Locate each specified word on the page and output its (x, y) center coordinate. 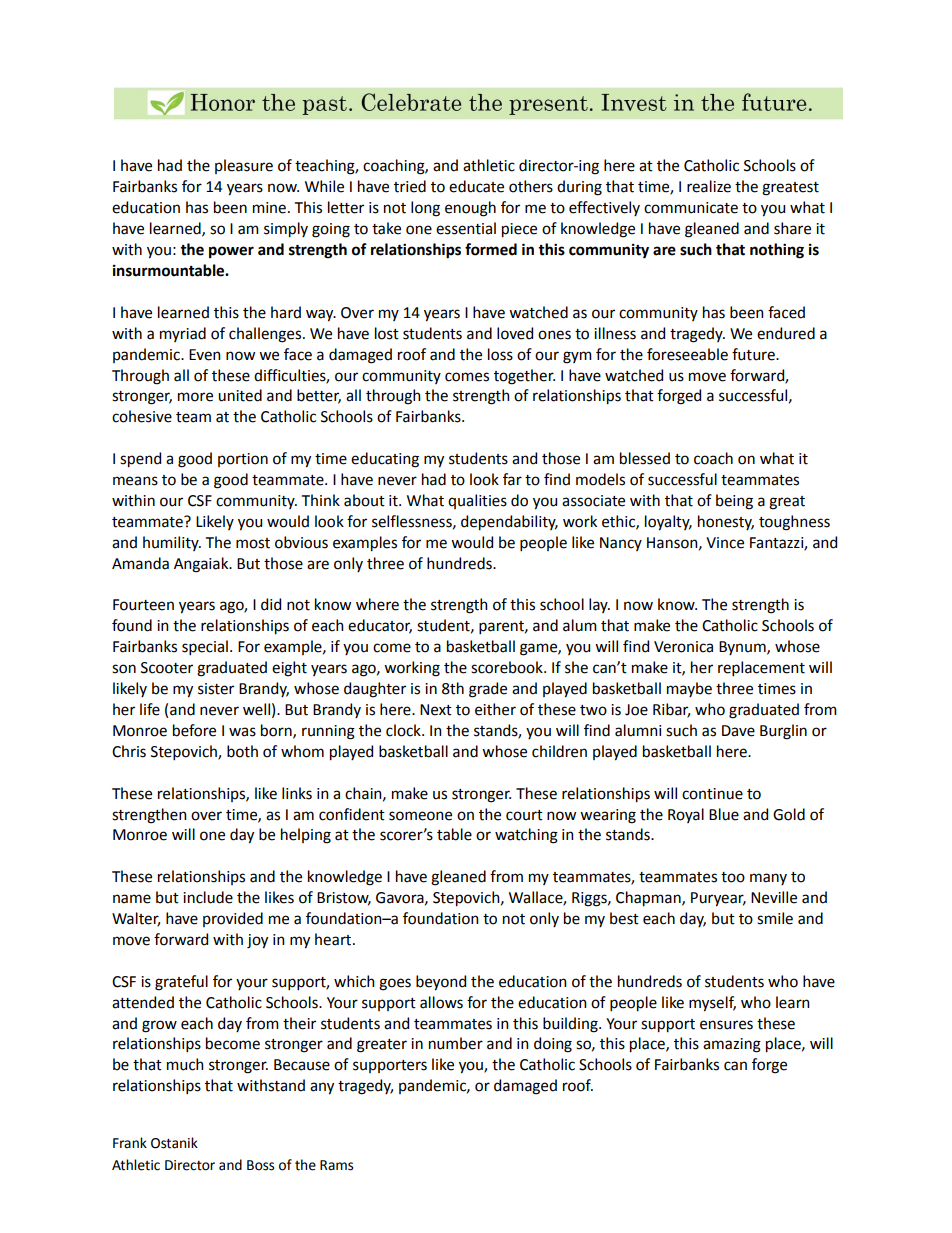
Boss (260, 1165)
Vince (725, 543)
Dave (738, 731)
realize (709, 186)
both (242, 751)
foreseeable (687, 354)
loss (500, 354)
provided (233, 919)
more (195, 397)
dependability (509, 523)
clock (404, 730)
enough (470, 209)
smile (775, 918)
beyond (441, 983)
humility (172, 543)
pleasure (244, 166)
